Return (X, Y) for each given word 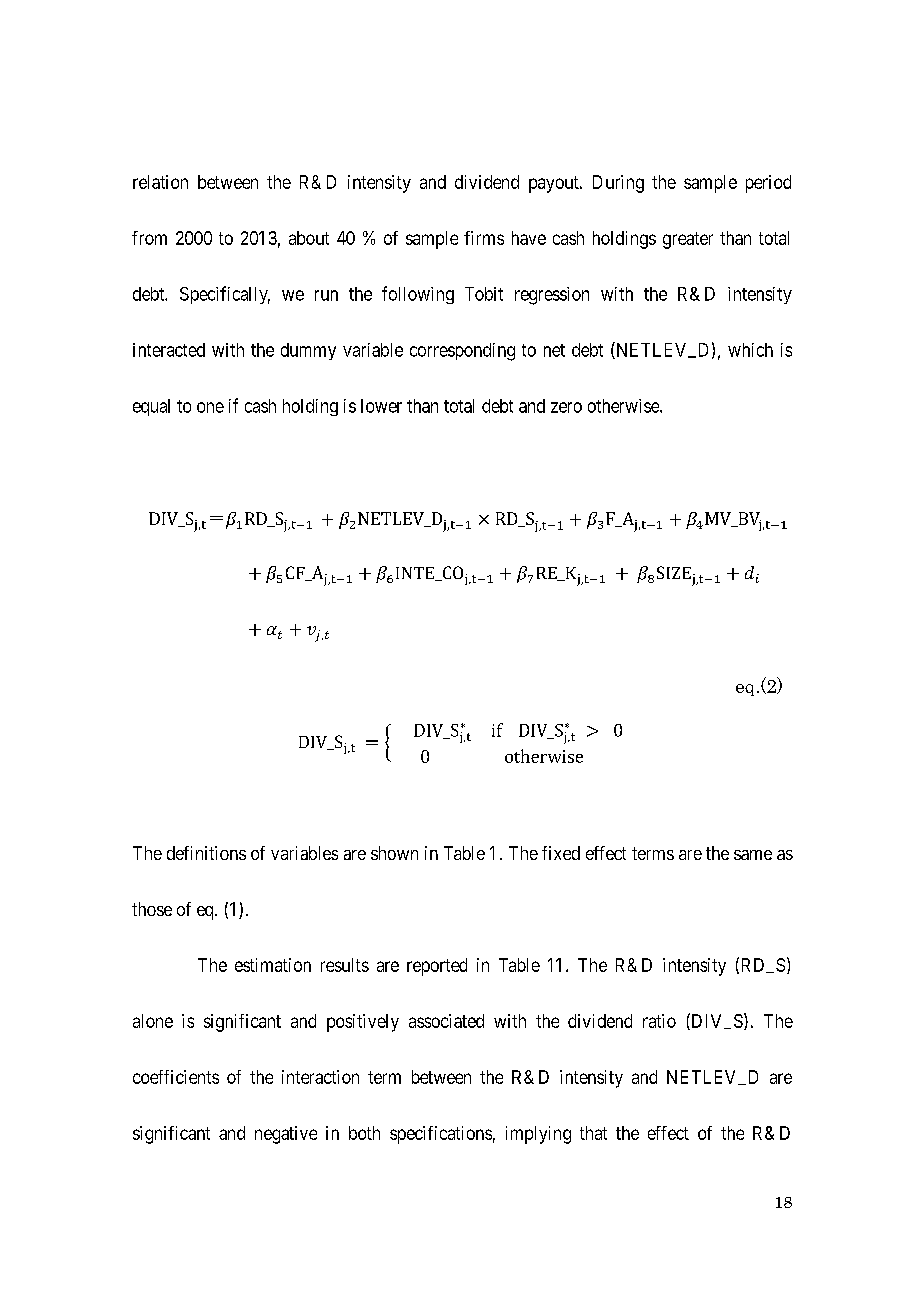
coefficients (176, 1077)
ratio (659, 1021)
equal (151, 407)
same (753, 855)
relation (160, 182)
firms (484, 238)
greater (688, 240)
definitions (206, 853)
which (750, 350)
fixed (561, 853)
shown (394, 853)
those (152, 909)
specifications (441, 1135)
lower (381, 406)
